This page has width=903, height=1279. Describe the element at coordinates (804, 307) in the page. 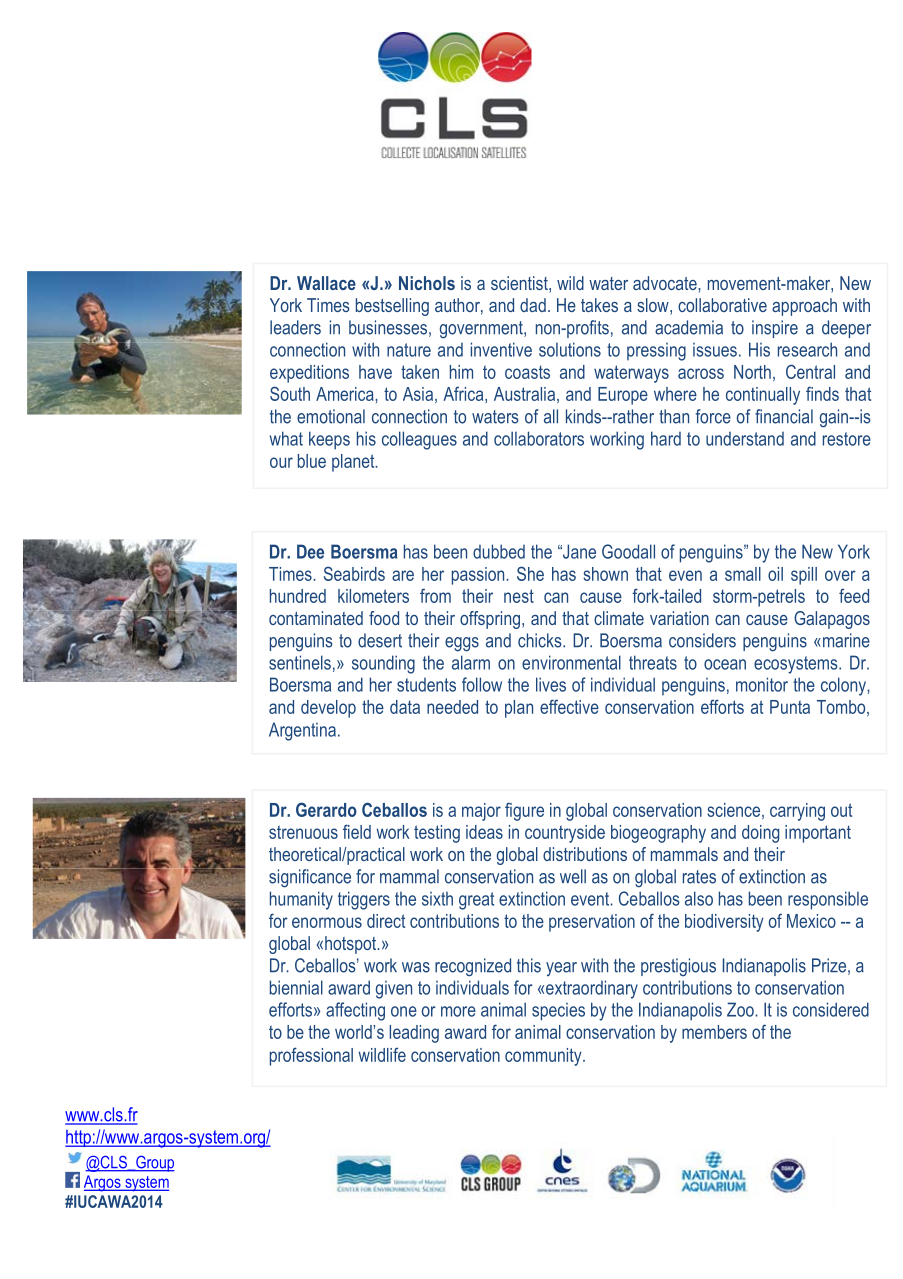

I see `approach` at that location.
